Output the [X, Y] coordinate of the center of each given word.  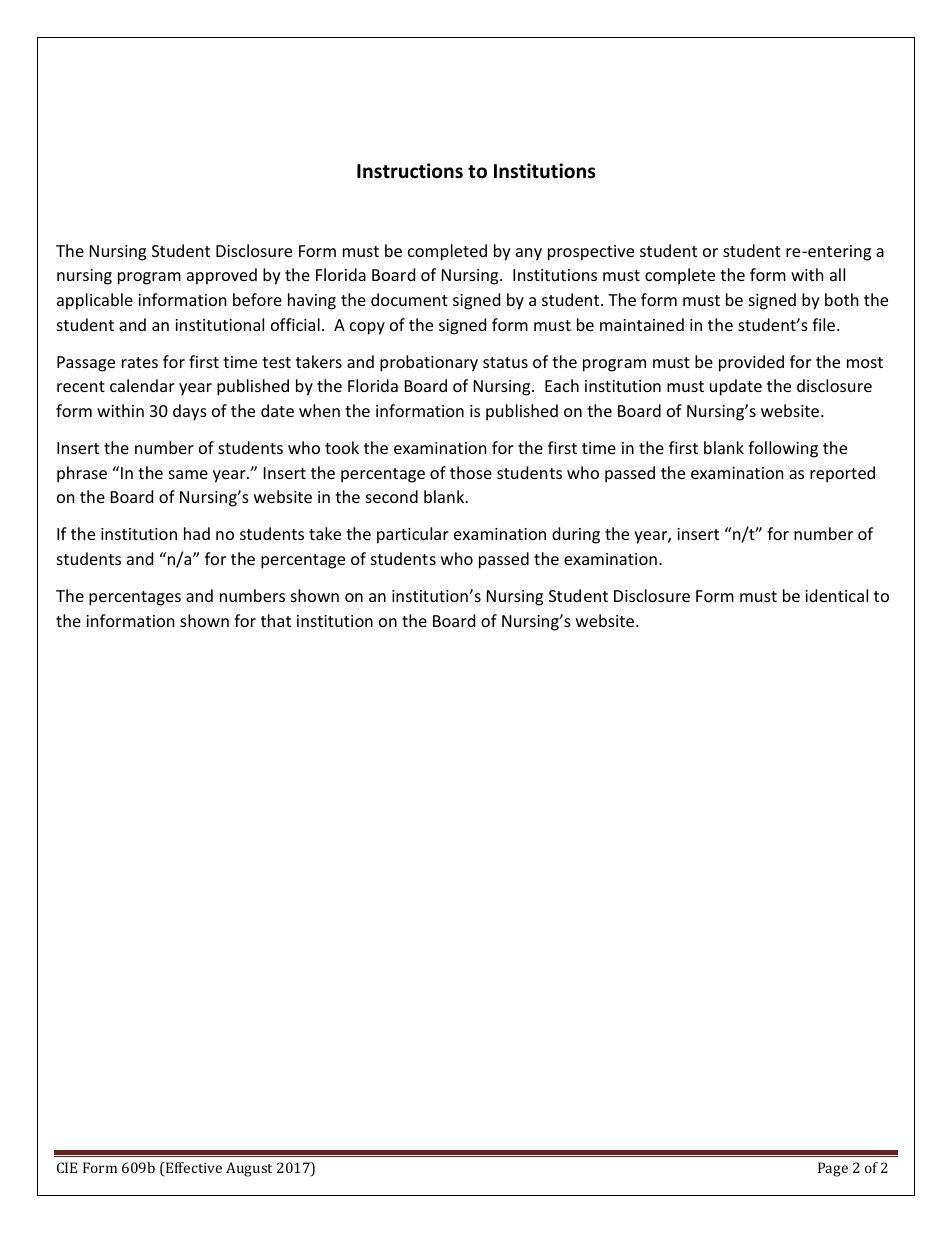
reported [842, 474]
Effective [193, 1169]
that [276, 620]
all [837, 274]
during [576, 535]
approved [222, 276]
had [197, 533]
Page [833, 1169]
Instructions [410, 171]
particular [413, 535]
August [249, 1169]
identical [836, 595]
